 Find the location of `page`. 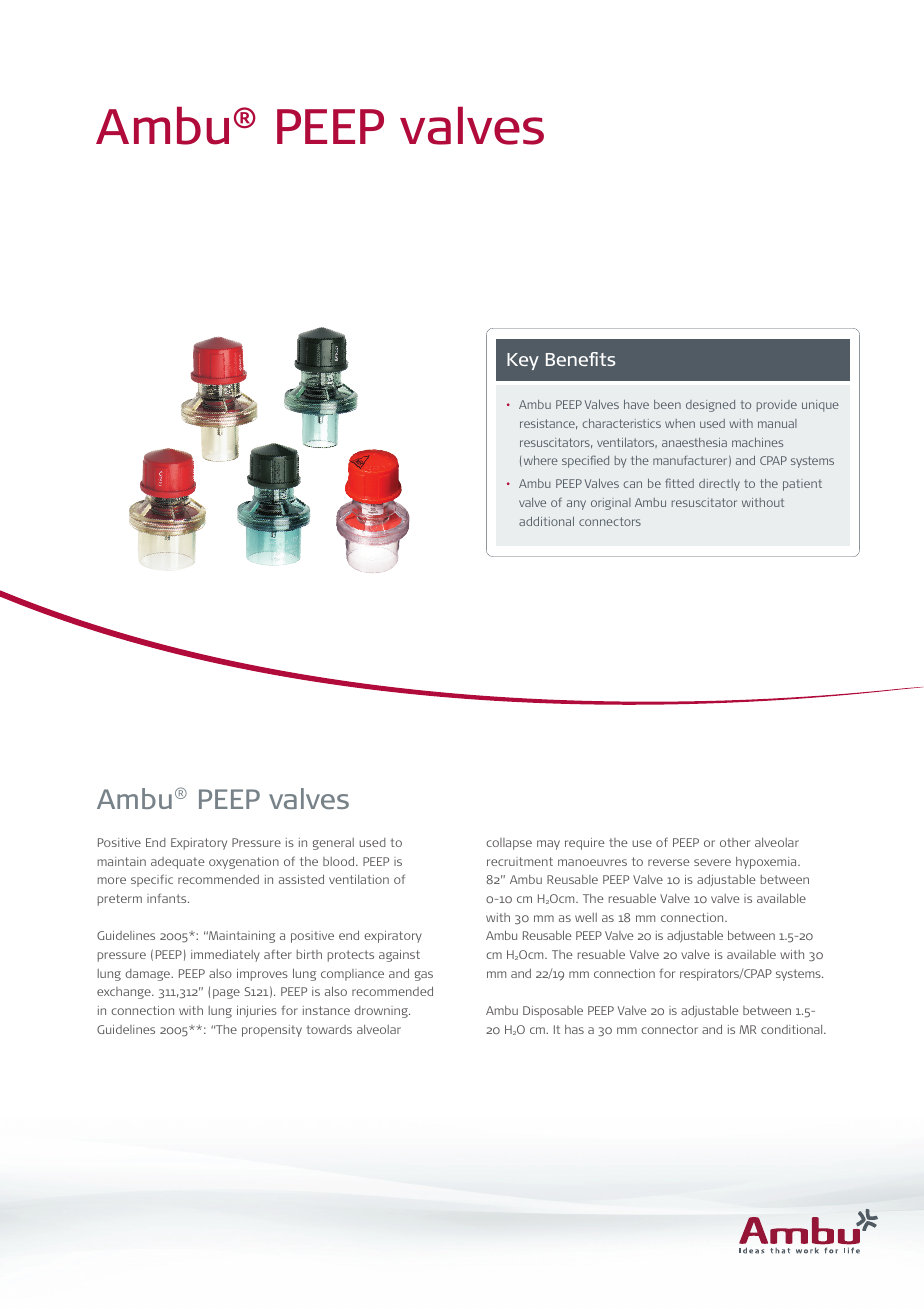

page is located at coordinates (226, 994).
